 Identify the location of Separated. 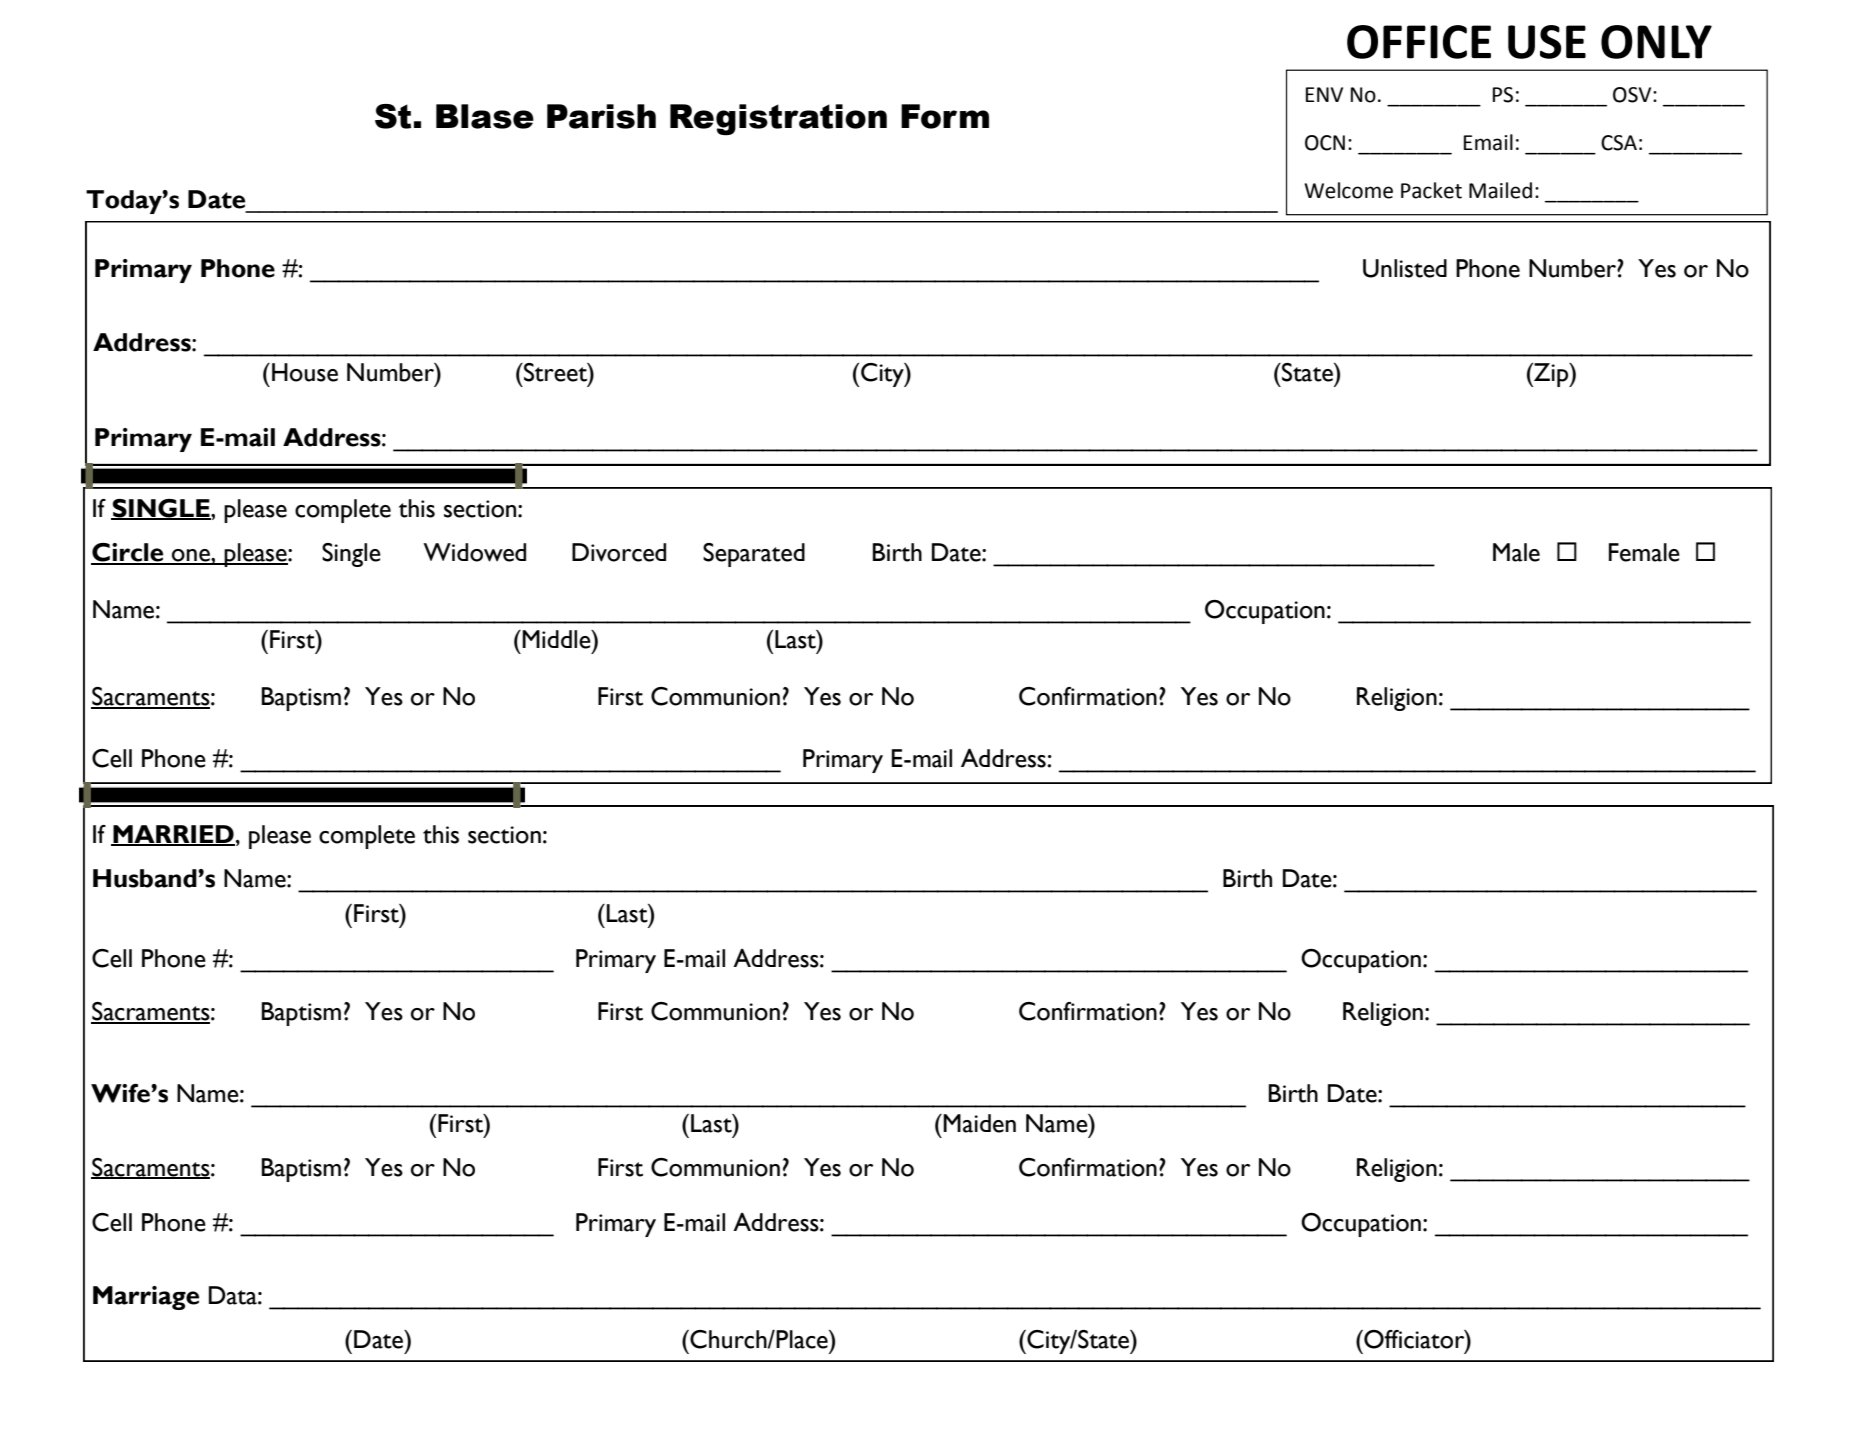
(754, 555).
